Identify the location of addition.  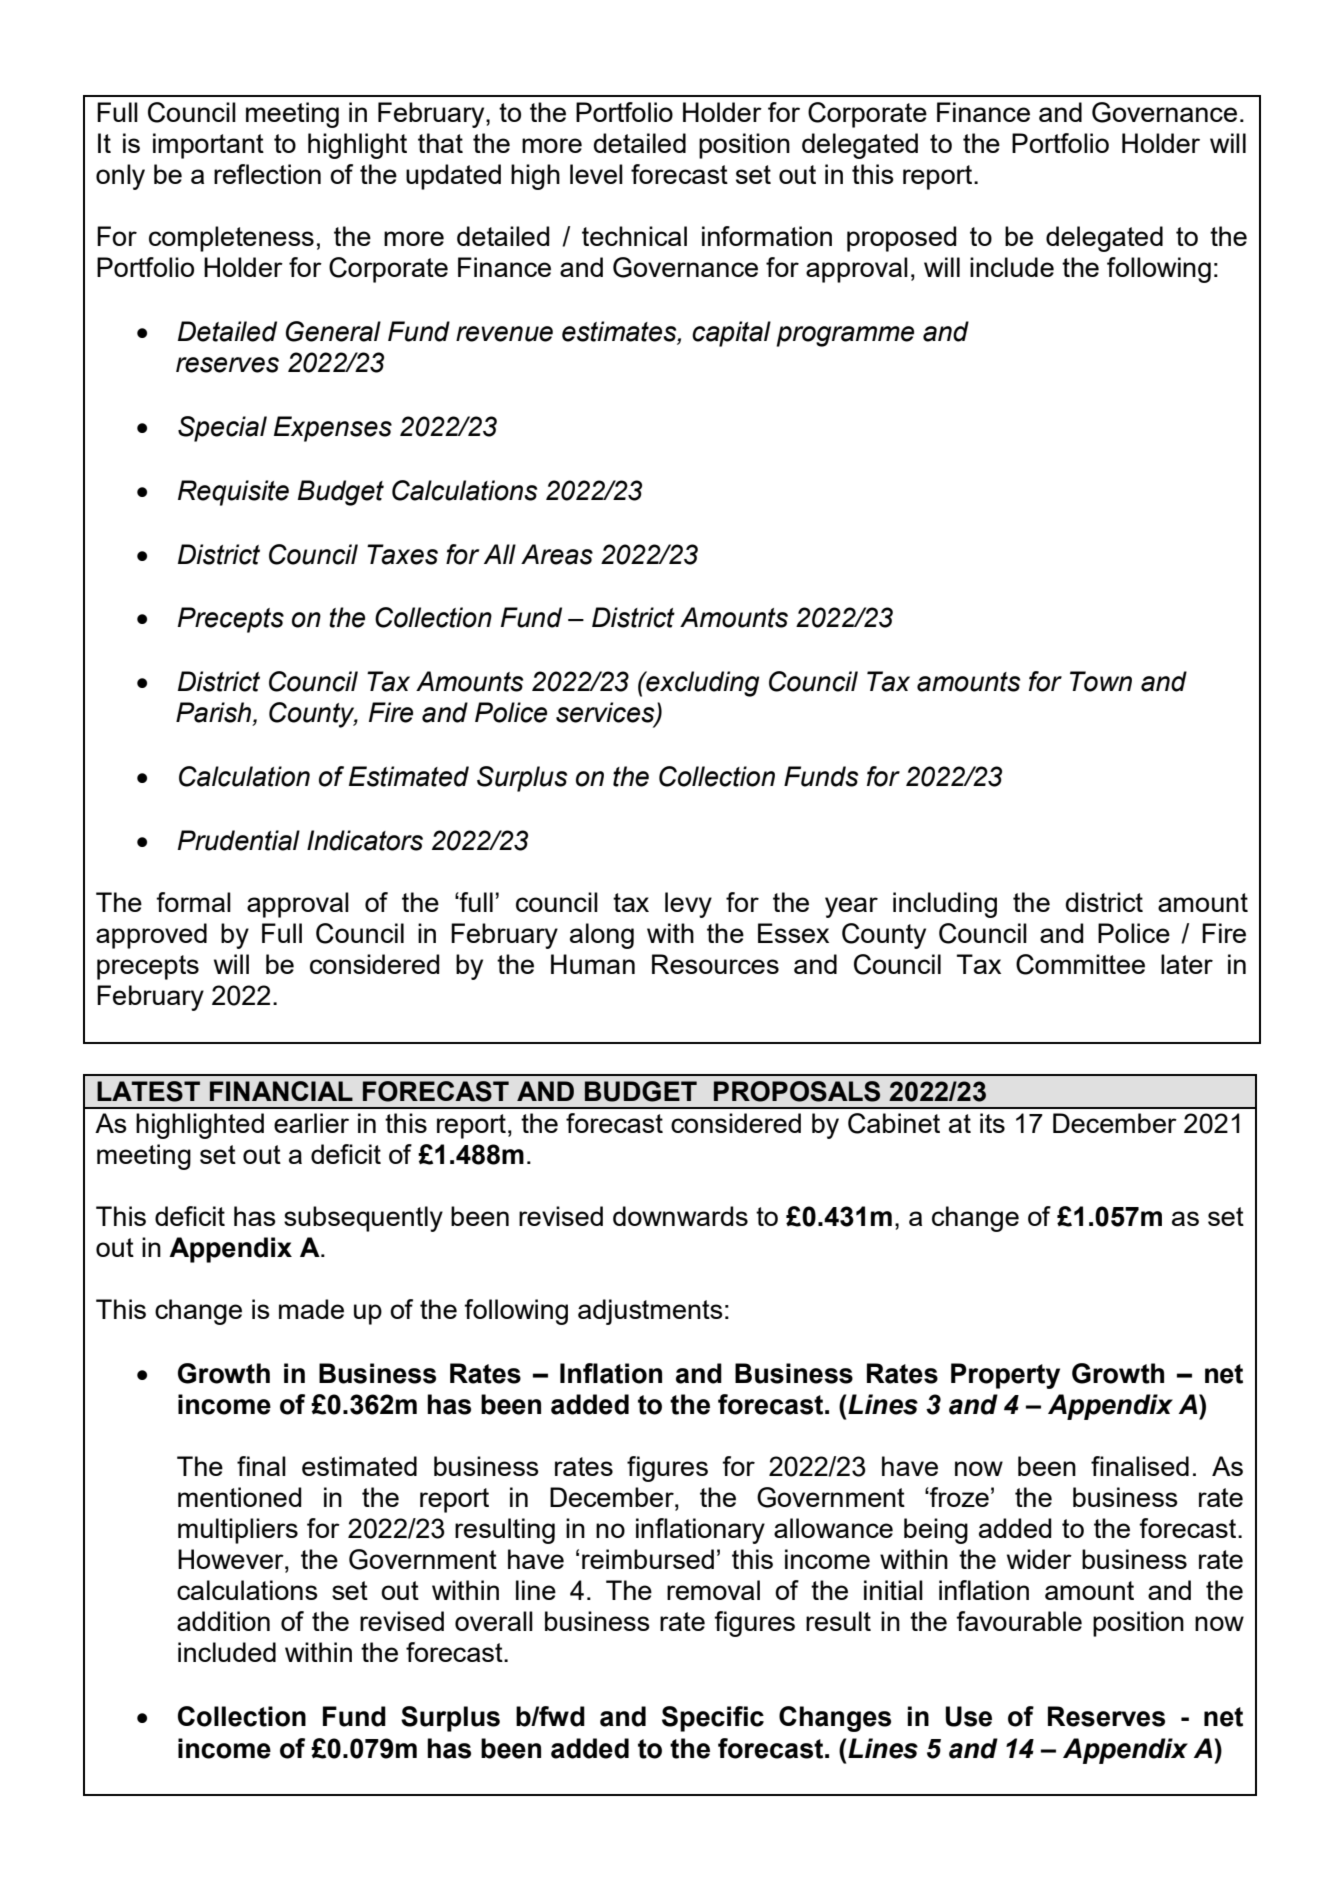
(223, 1621).
